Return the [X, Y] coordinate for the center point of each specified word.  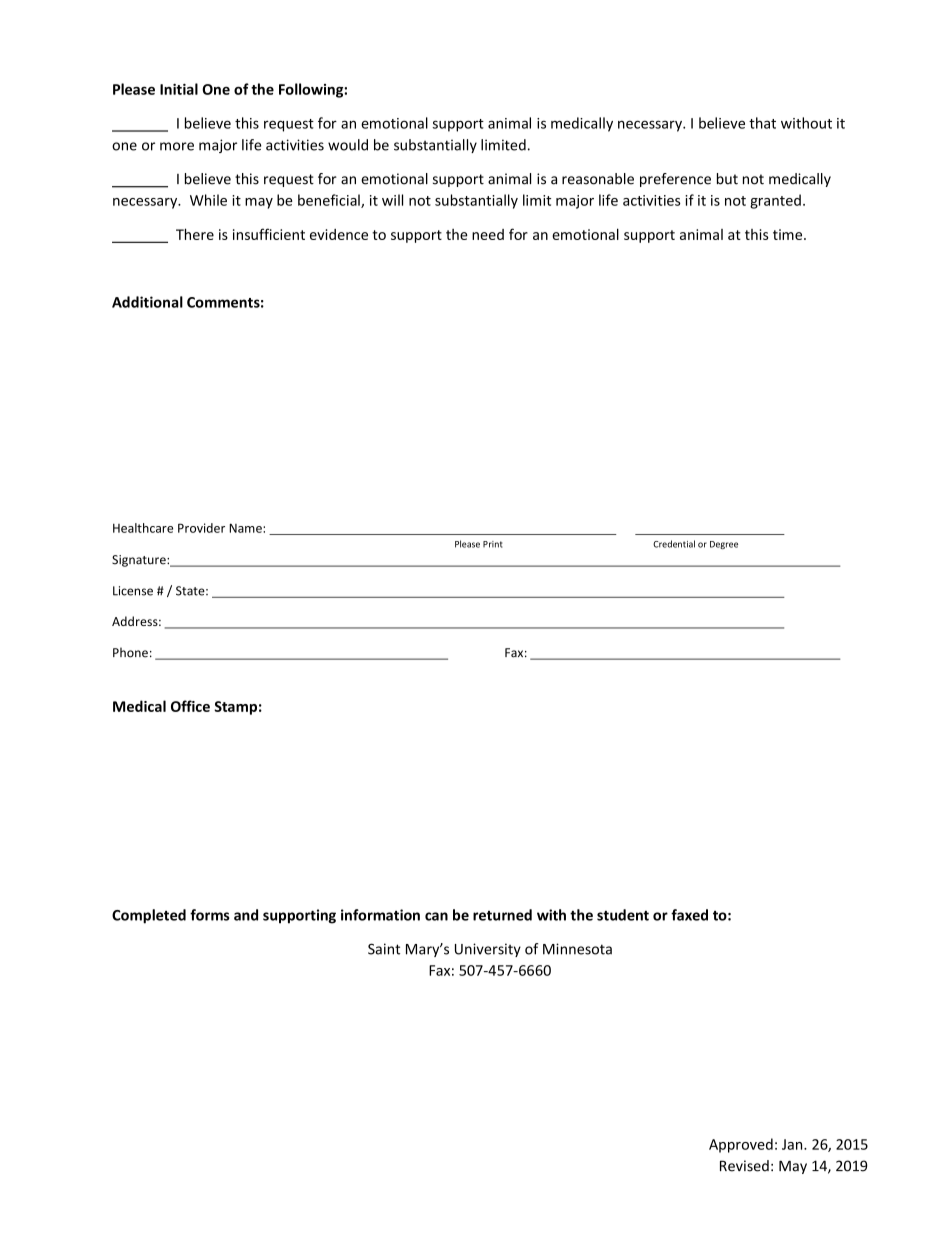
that [762, 123]
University [488, 950]
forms [210, 915]
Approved [741, 1145]
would [348, 145]
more [177, 146]
